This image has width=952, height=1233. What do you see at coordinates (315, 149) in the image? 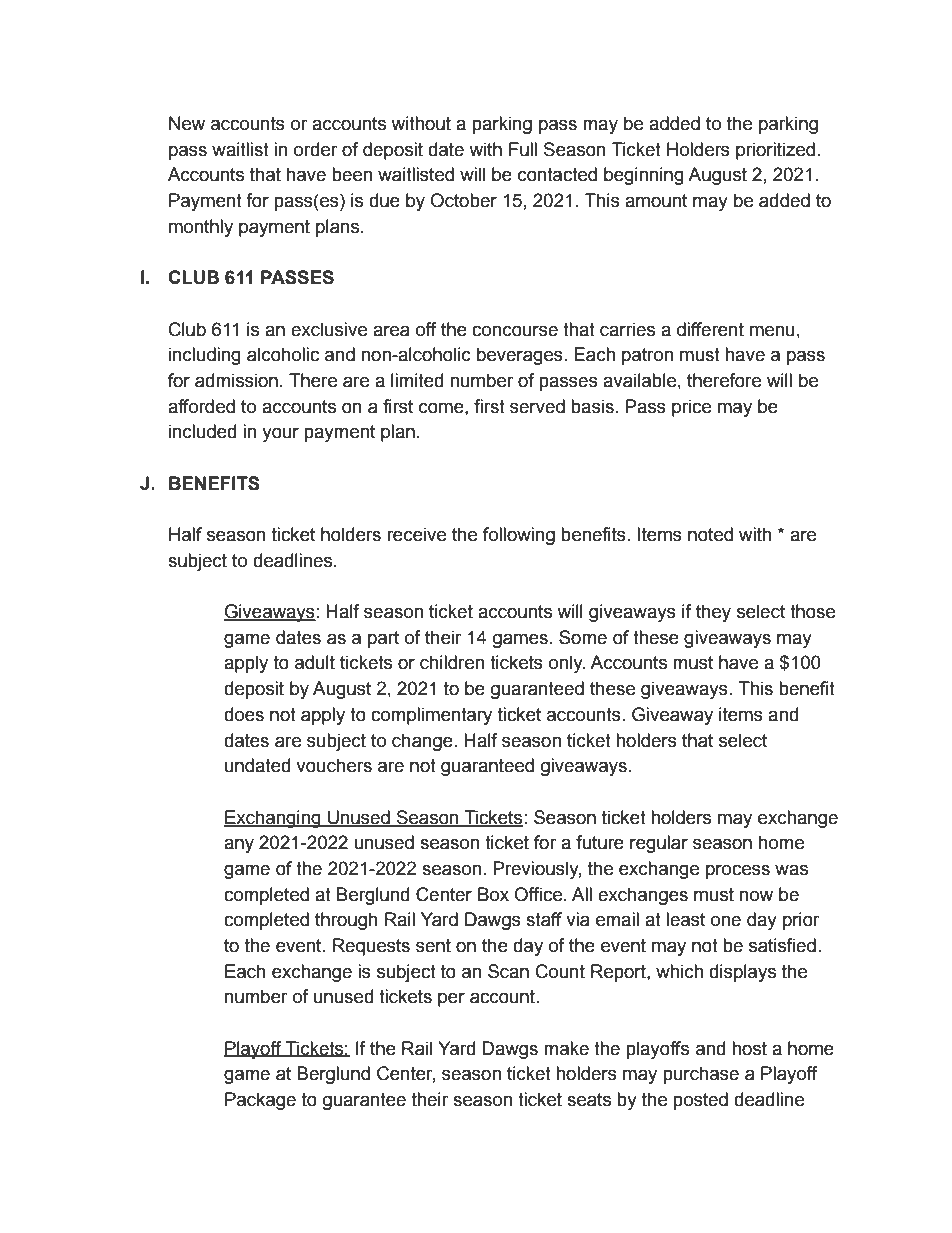
I see `order` at bounding box center [315, 149].
